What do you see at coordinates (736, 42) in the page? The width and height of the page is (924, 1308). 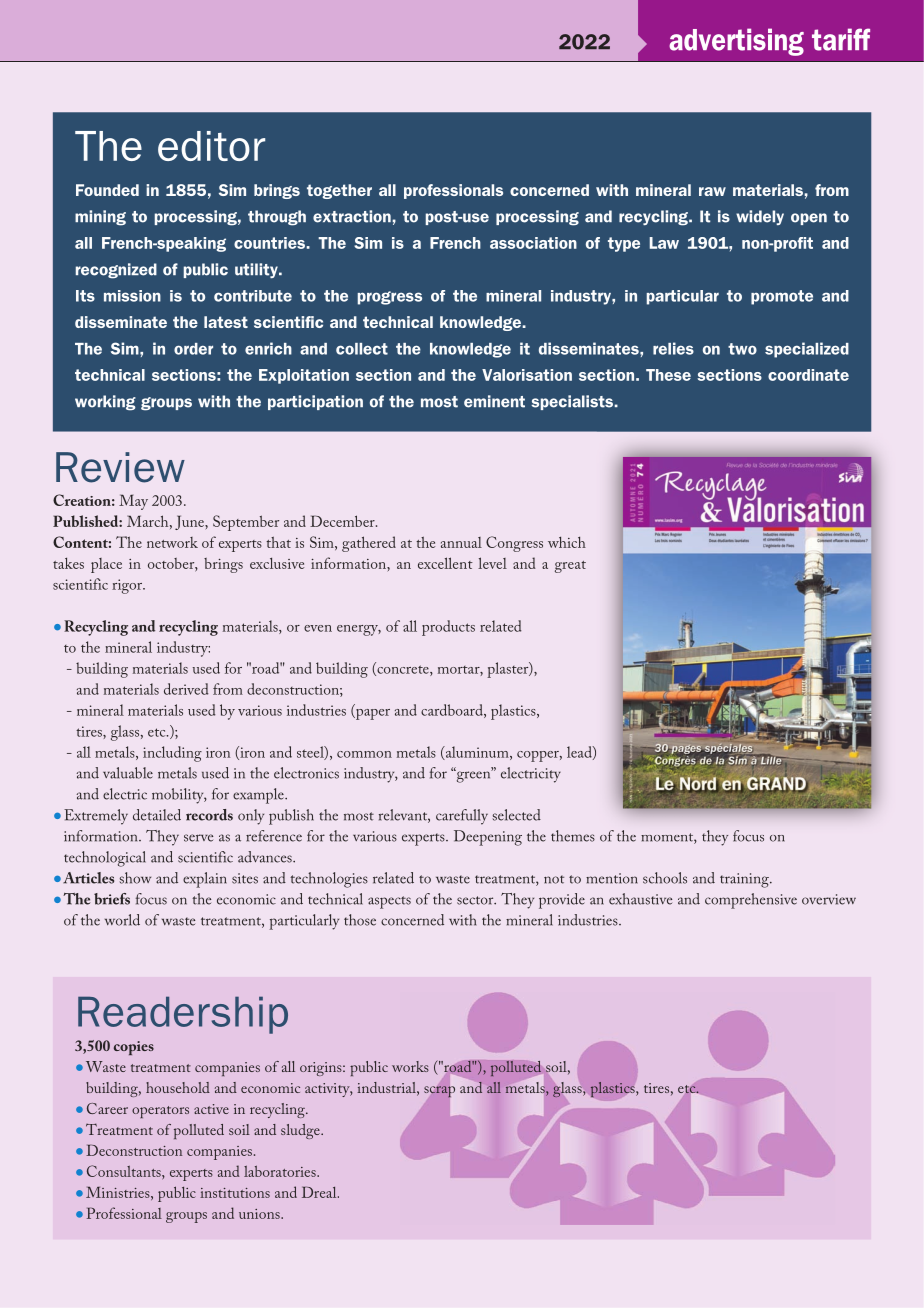 I see `advertising` at bounding box center [736, 42].
